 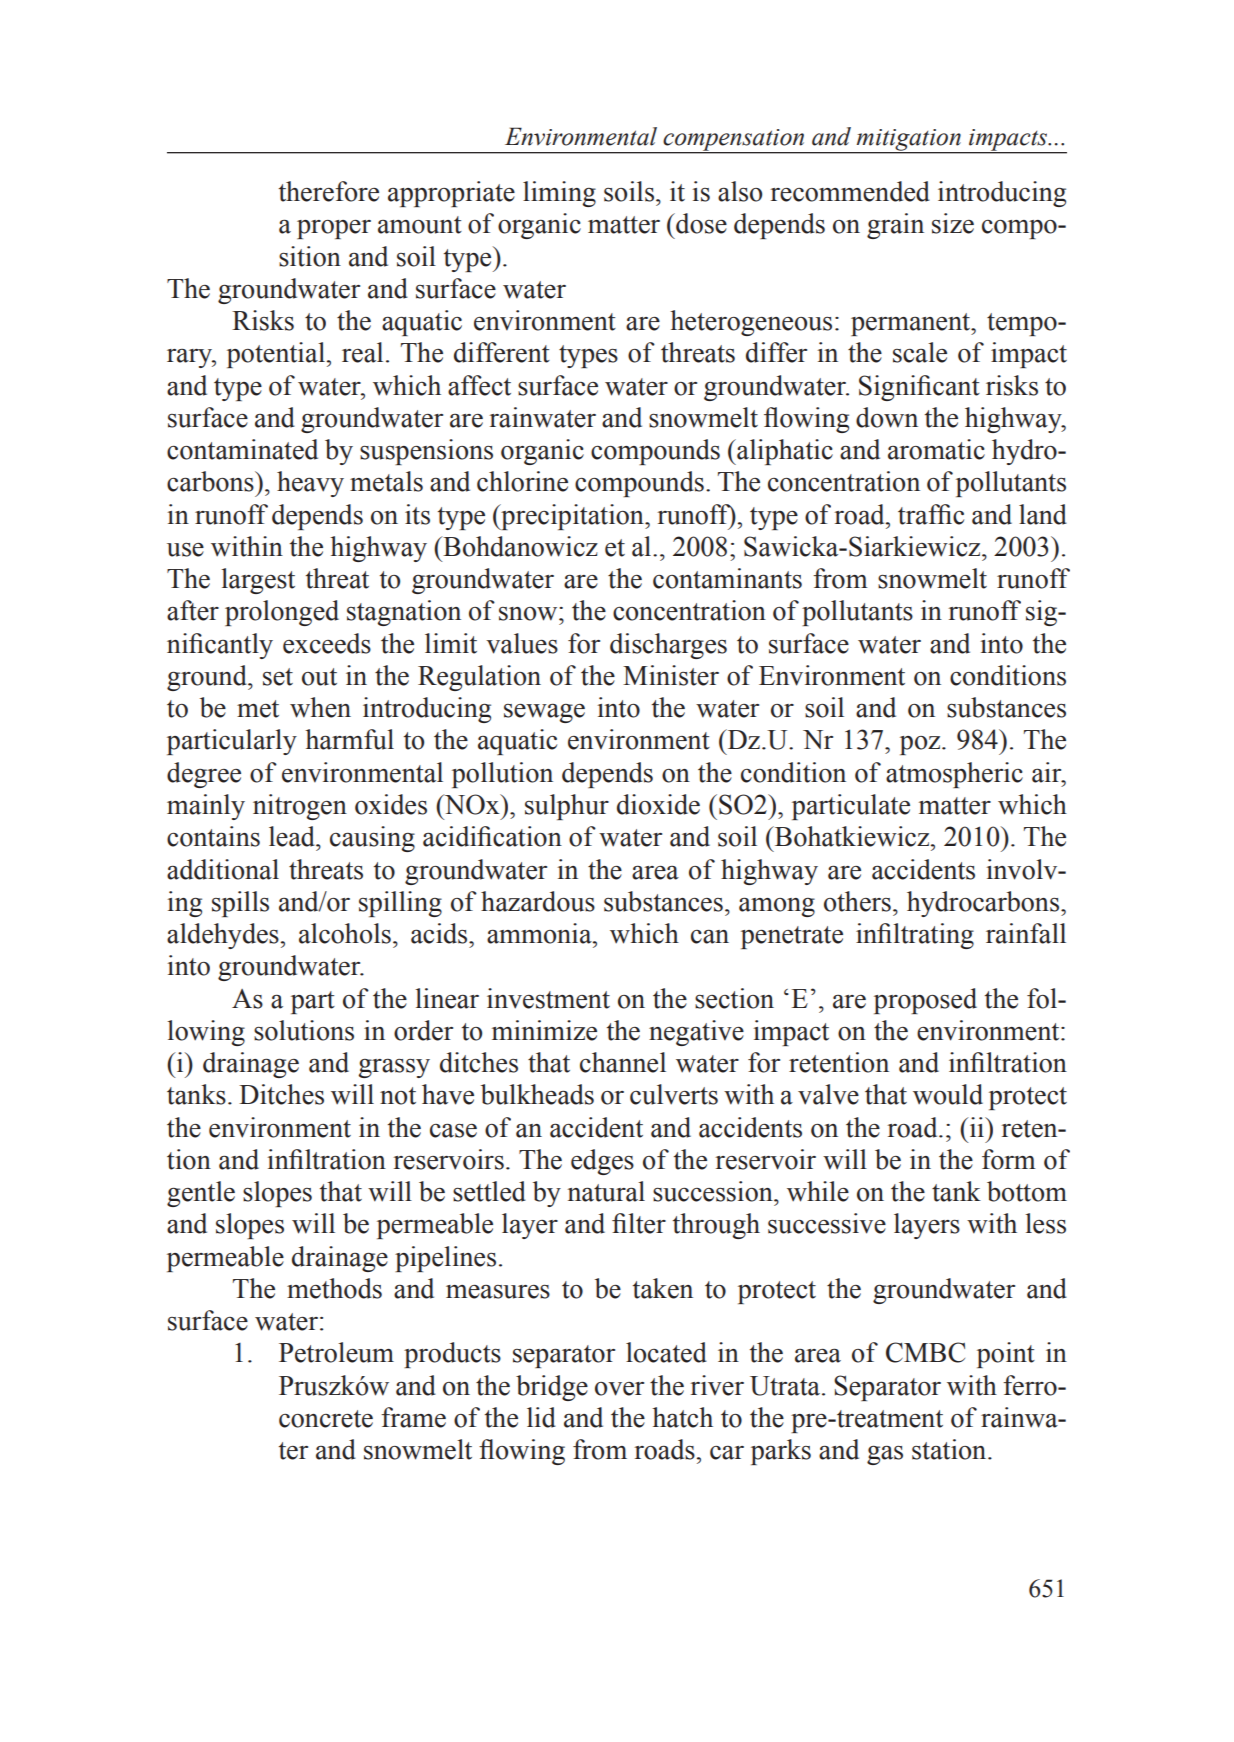 What do you see at coordinates (336, 1352) in the document?
I see `Petroleum` at bounding box center [336, 1352].
